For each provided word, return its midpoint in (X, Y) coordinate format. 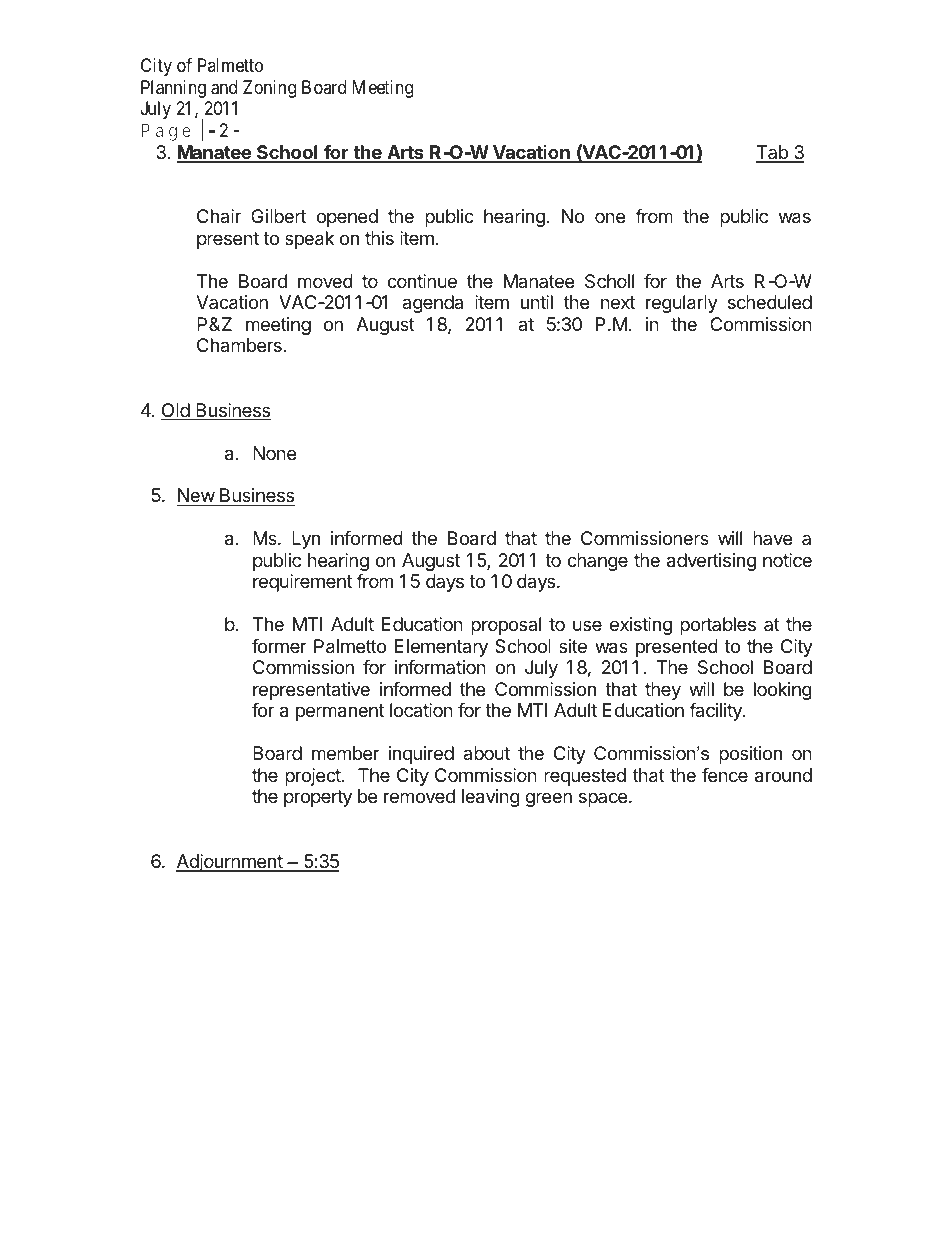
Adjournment (230, 863)
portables (718, 626)
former (279, 646)
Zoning (269, 89)
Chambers (239, 345)
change (597, 562)
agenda (432, 304)
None (274, 453)
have (772, 538)
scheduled (770, 302)
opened (347, 218)
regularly (682, 304)
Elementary (441, 648)
